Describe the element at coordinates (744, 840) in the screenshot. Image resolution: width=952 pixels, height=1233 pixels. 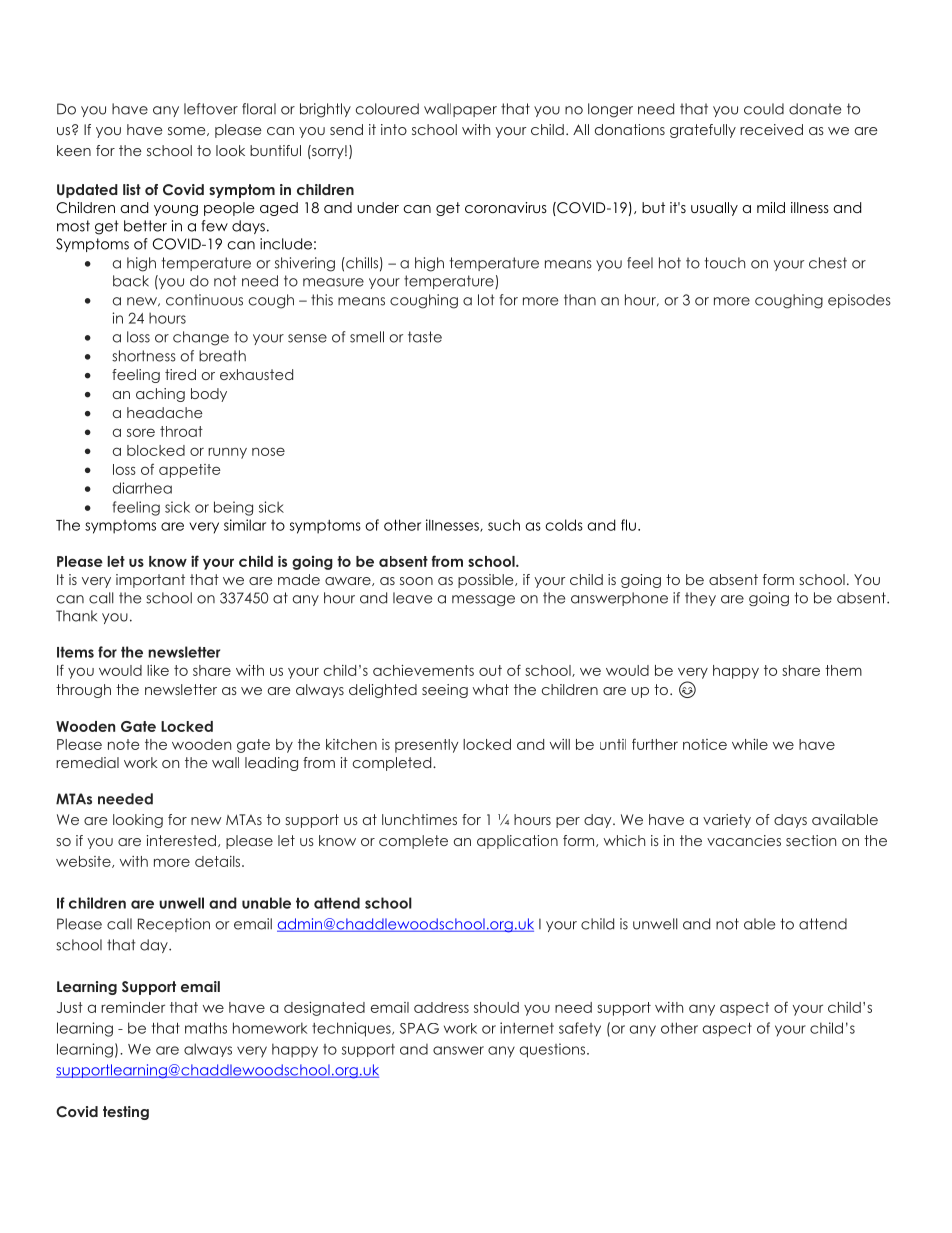
I see `vacancies` at that location.
